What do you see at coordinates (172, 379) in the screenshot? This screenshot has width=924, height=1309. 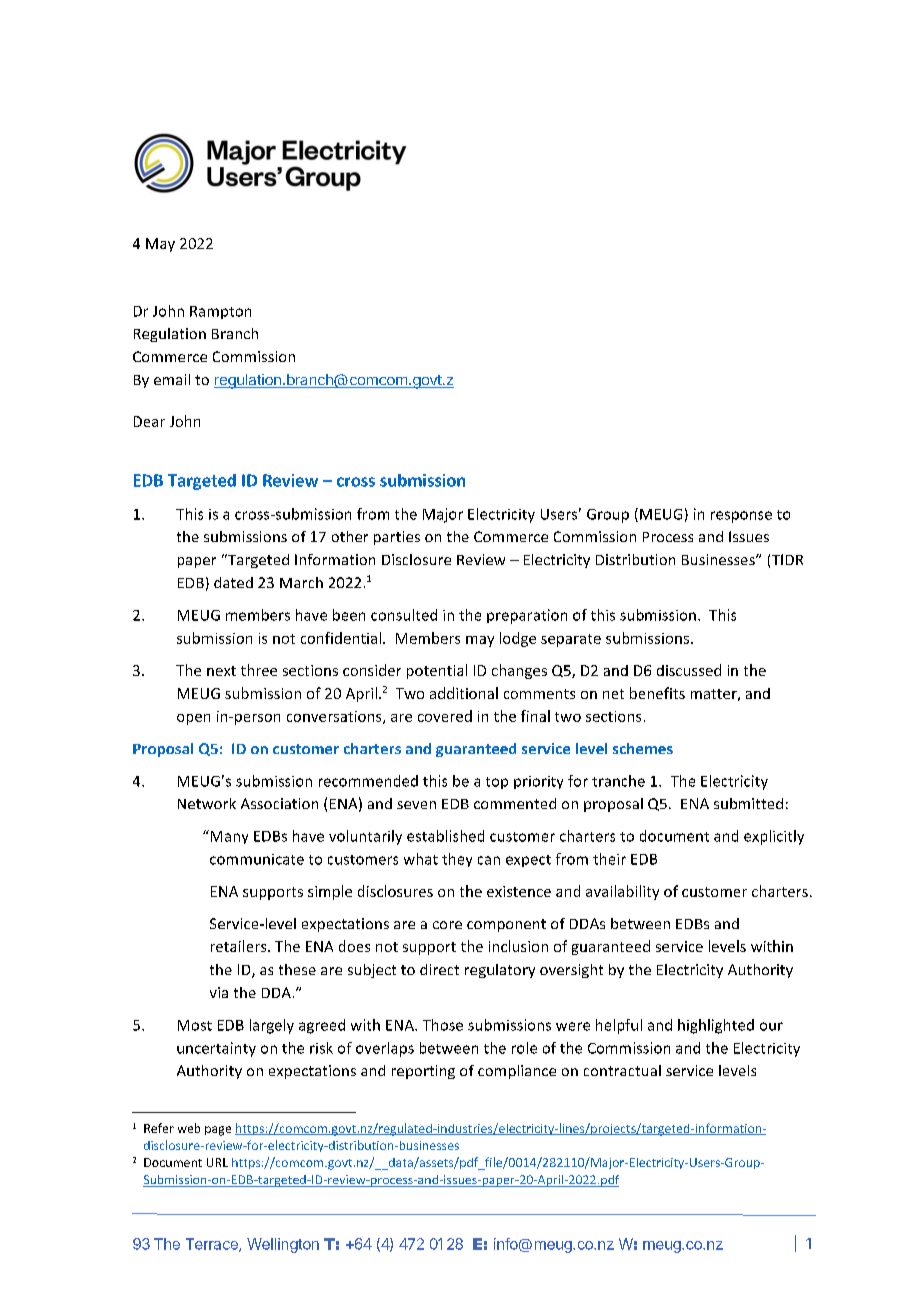 I see `email` at bounding box center [172, 379].
